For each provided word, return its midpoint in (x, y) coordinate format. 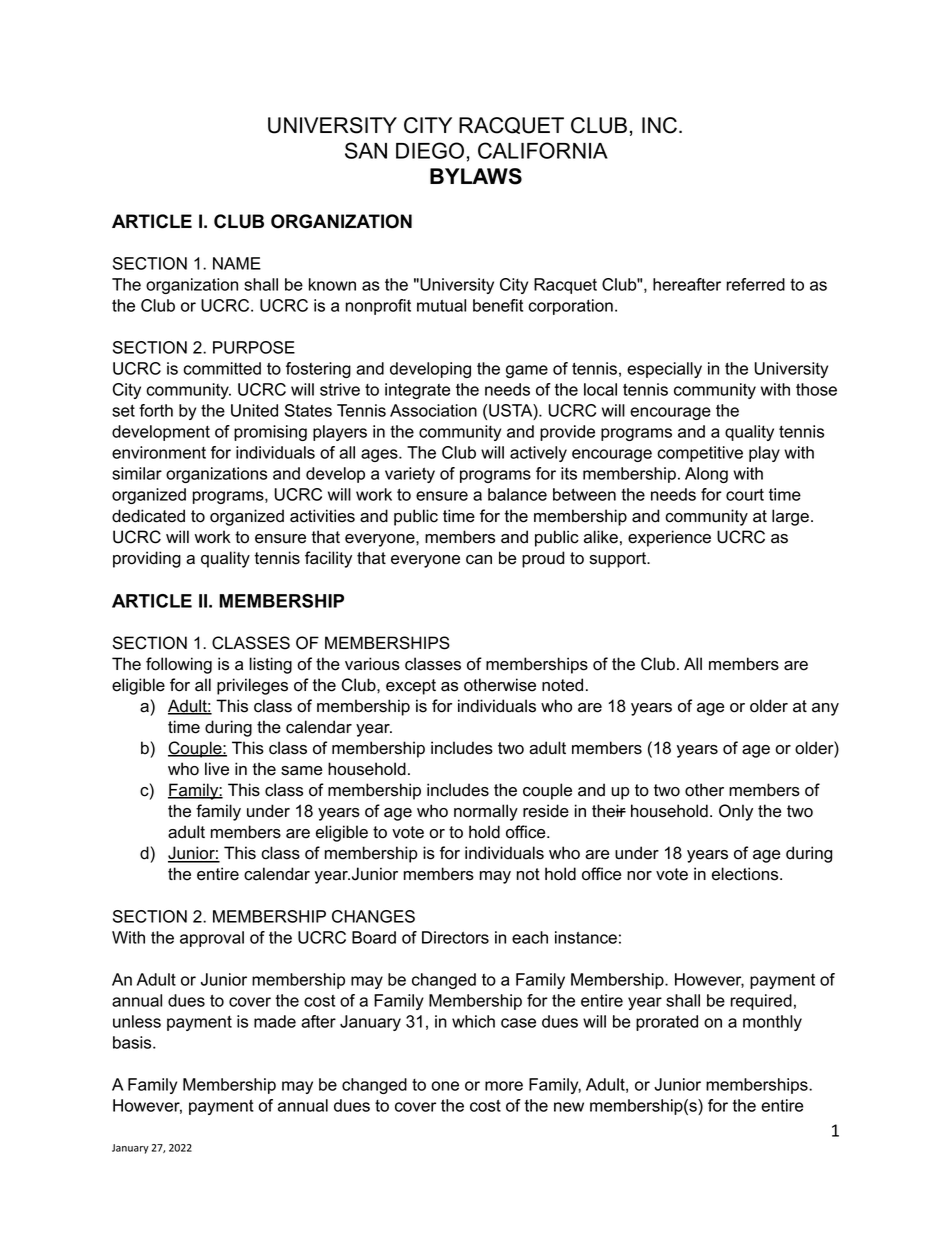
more (504, 1086)
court (745, 494)
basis (133, 1042)
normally (486, 812)
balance (517, 494)
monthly (772, 1023)
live (217, 769)
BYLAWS (476, 176)
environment (159, 452)
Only (736, 812)
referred (755, 284)
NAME (237, 263)
